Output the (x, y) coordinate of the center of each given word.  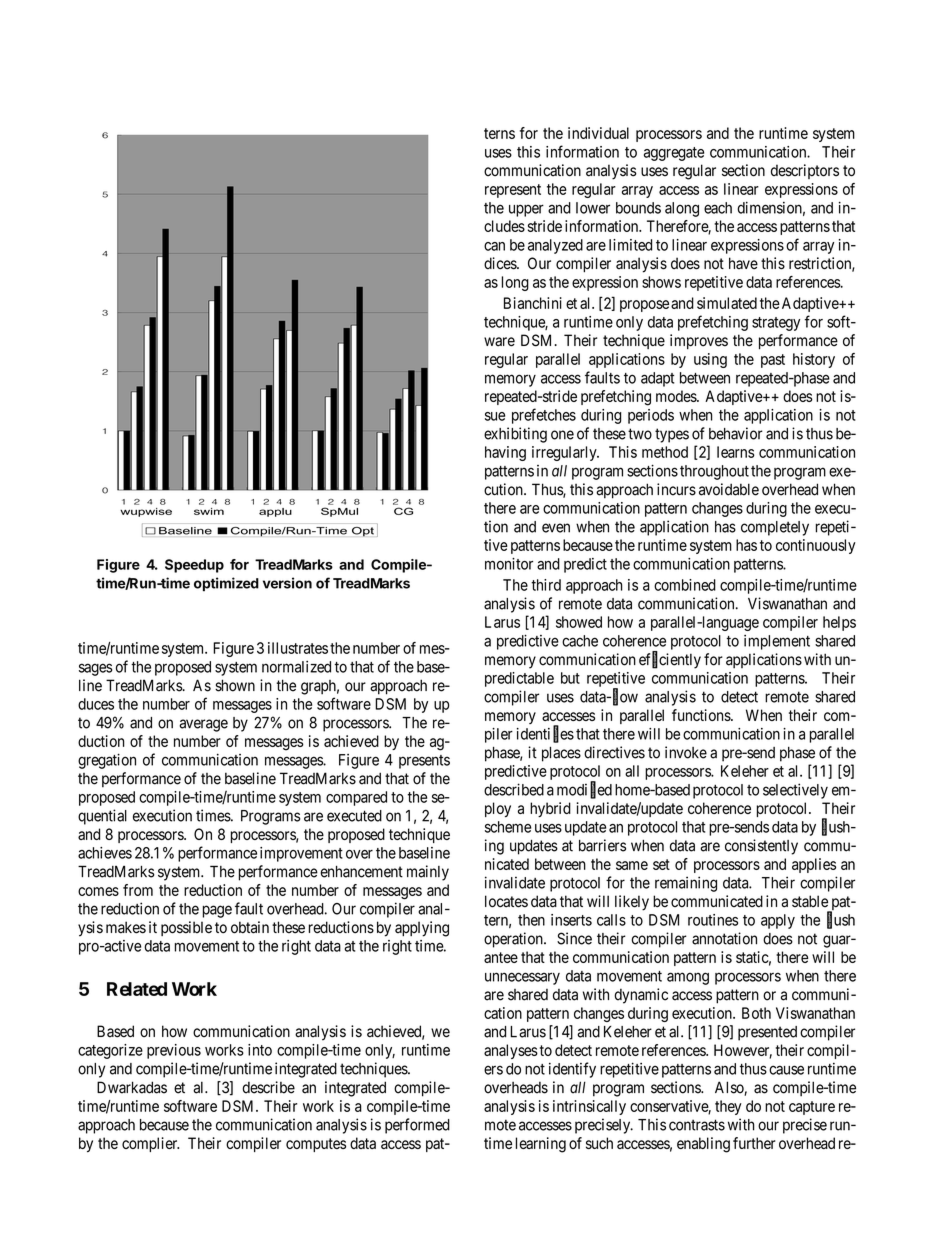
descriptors (805, 171)
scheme (508, 827)
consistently (761, 847)
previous (174, 1051)
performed (417, 1126)
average (203, 725)
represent (513, 191)
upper (526, 210)
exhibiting (515, 435)
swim (209, 511)
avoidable (729, 489)
